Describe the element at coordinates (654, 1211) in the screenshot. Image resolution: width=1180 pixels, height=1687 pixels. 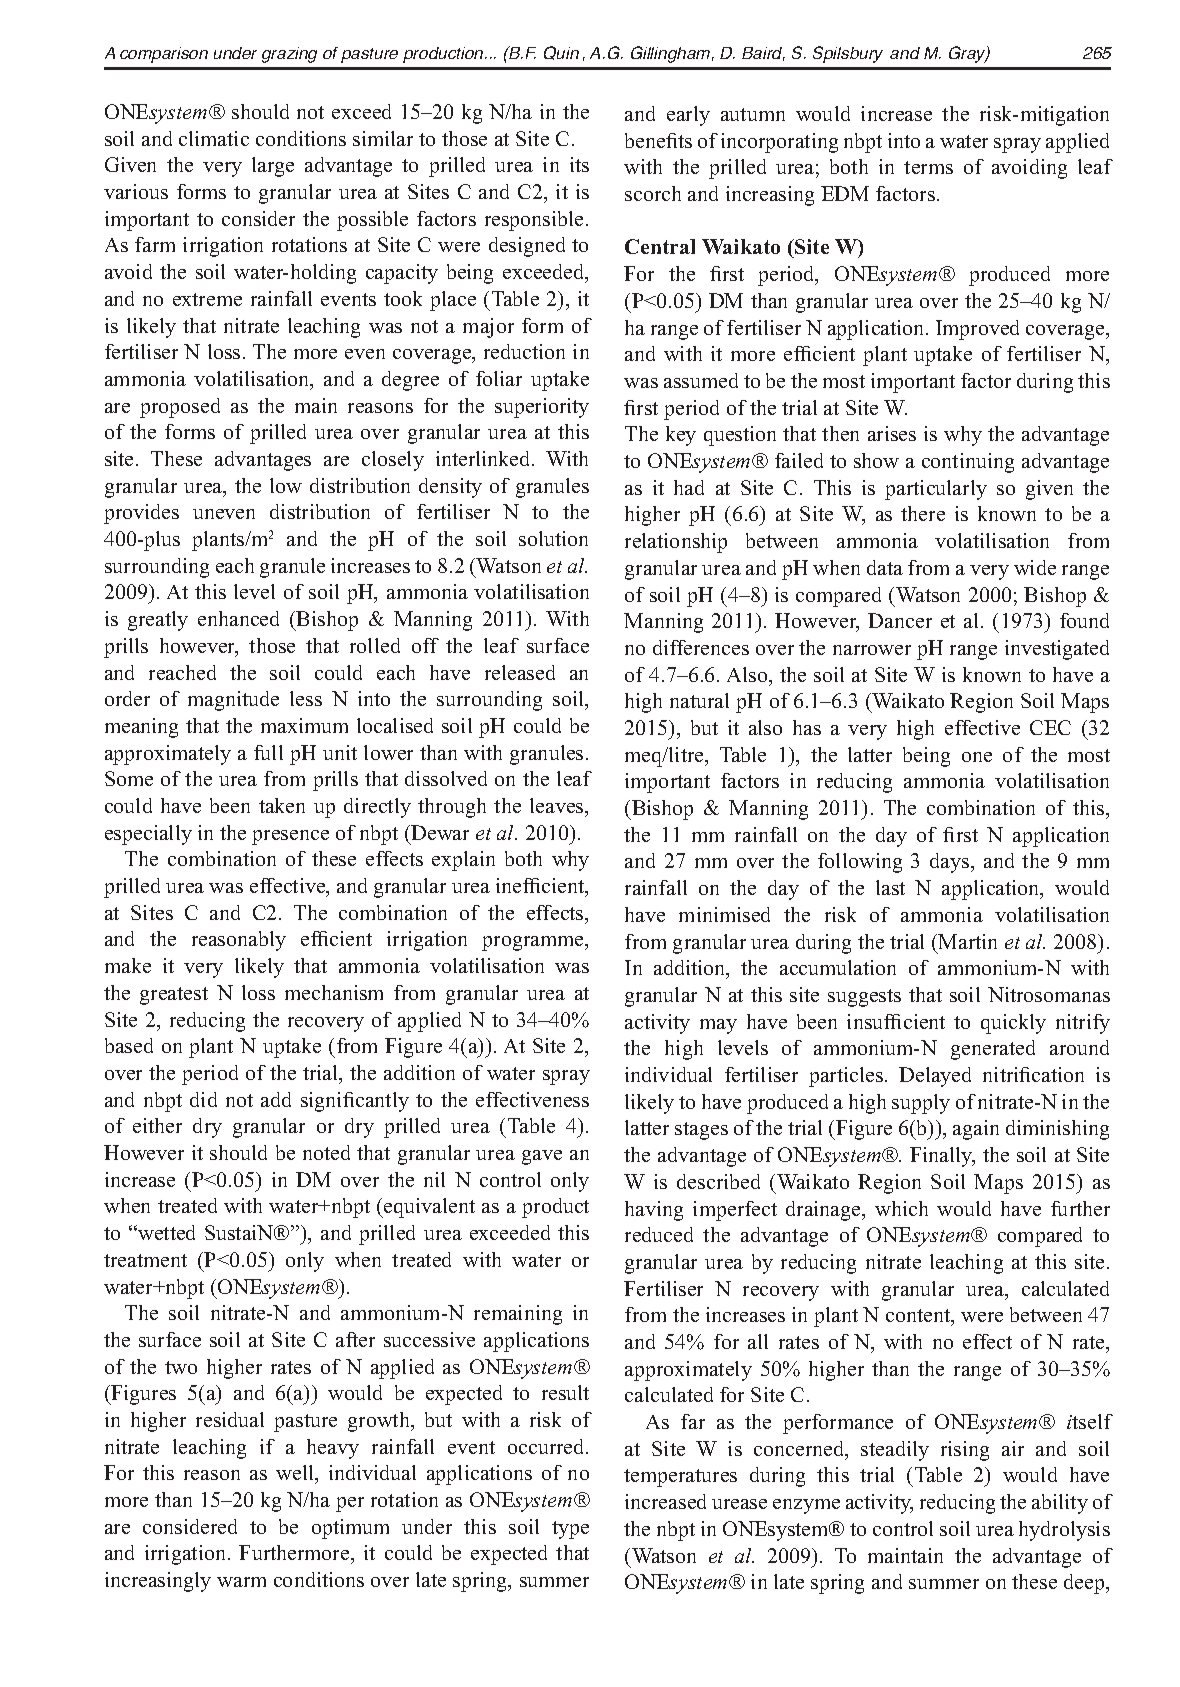
I see `having` at that location.
